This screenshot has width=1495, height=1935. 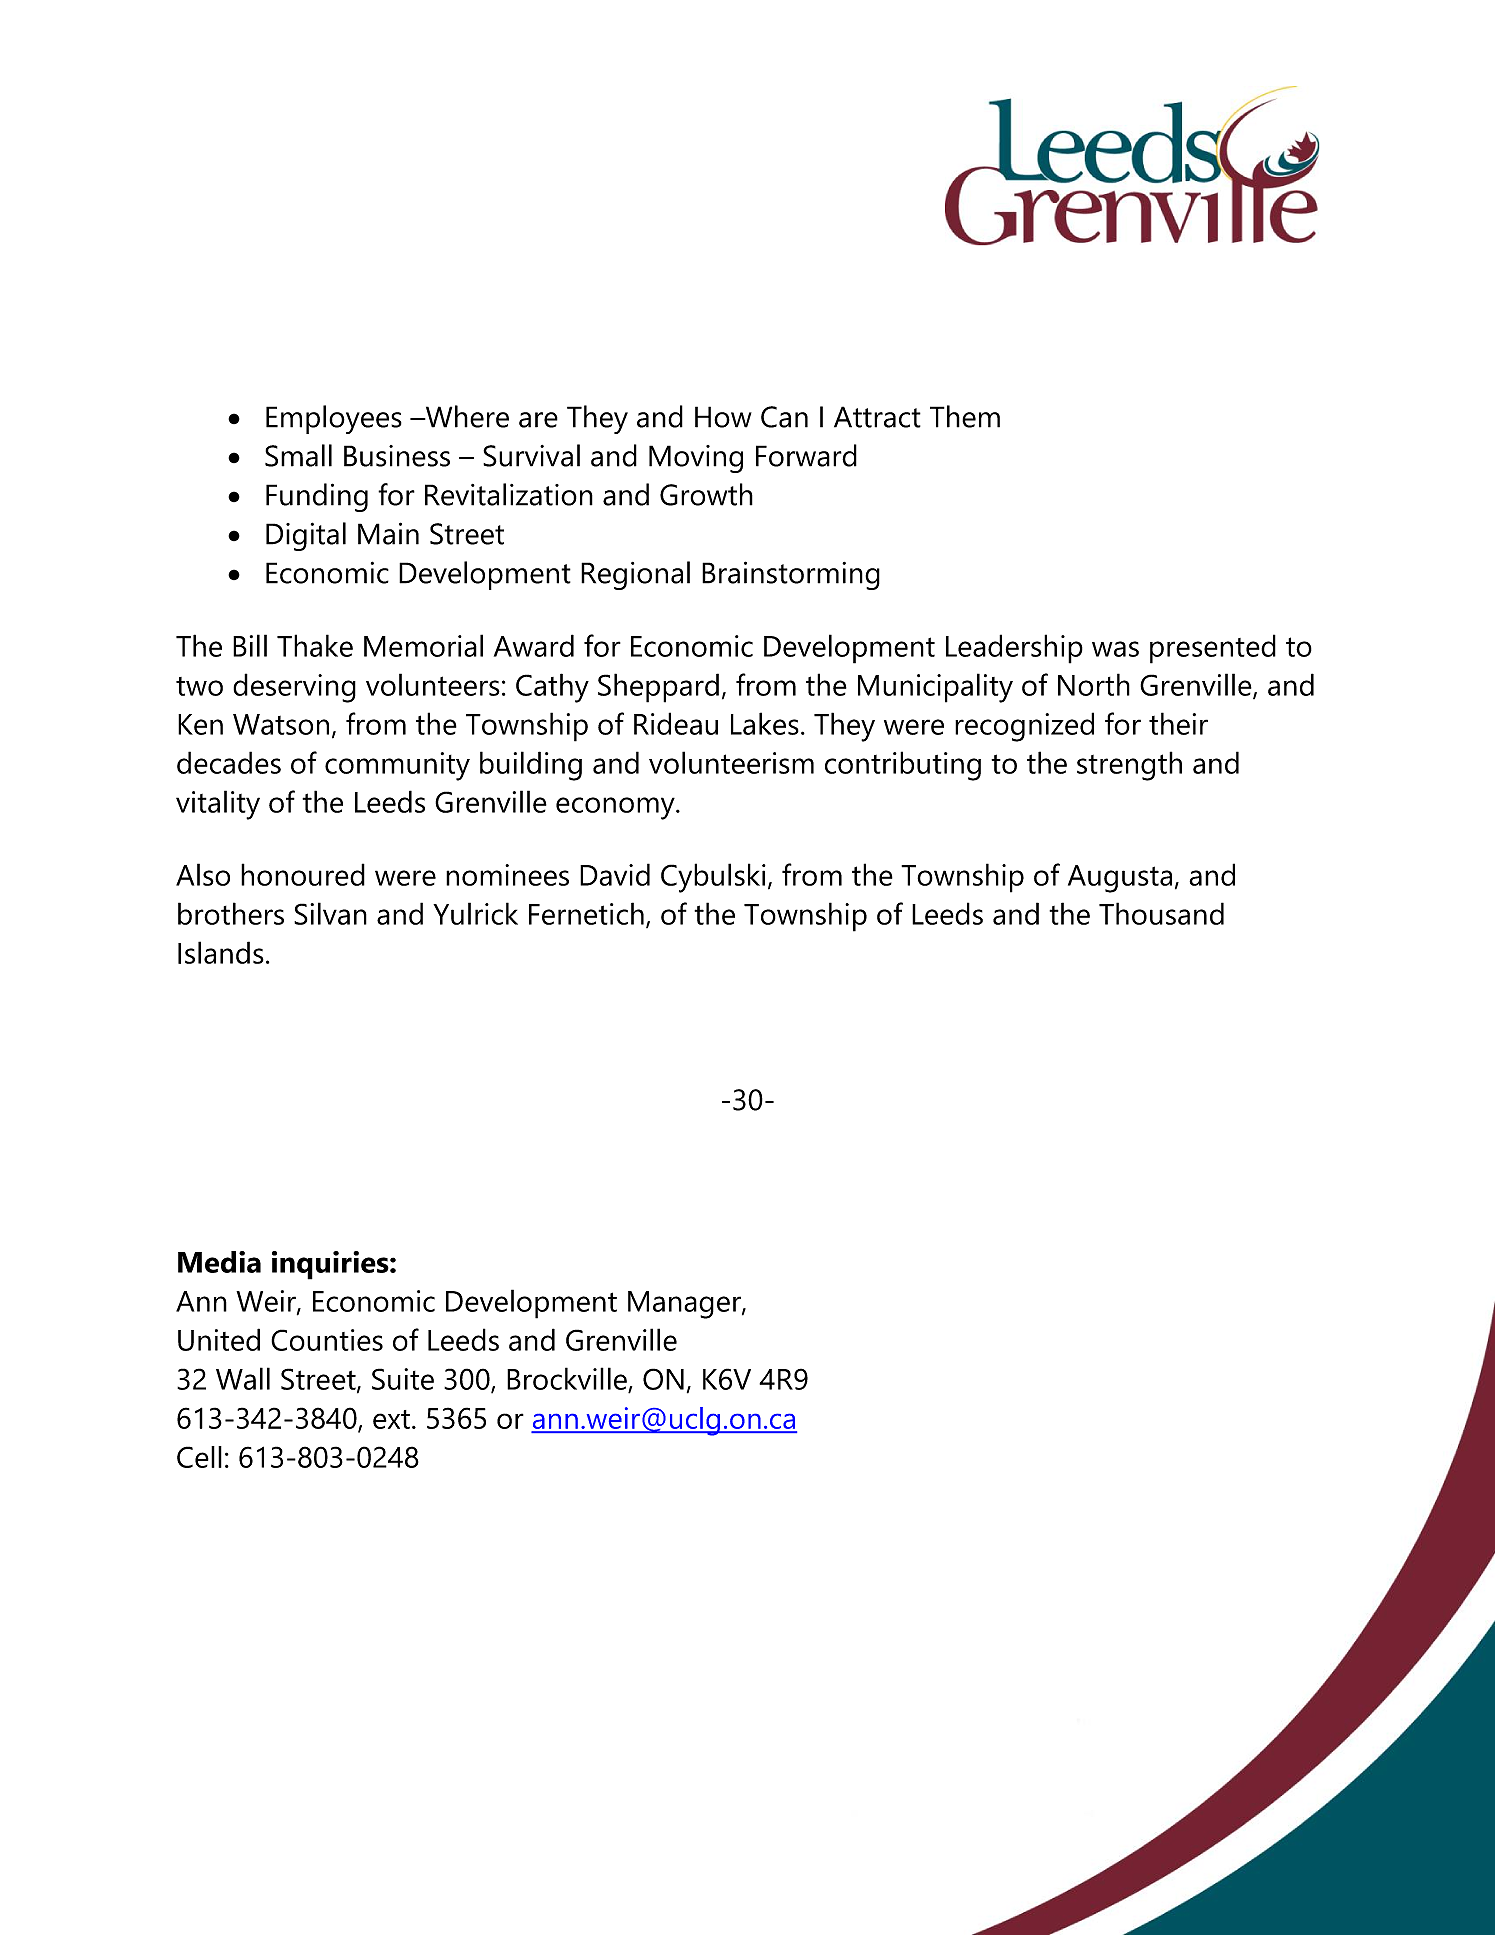 What do you see at coordinates (298, 455) in the screenshot?
I see `Small` at bounding box center [298, 455].
